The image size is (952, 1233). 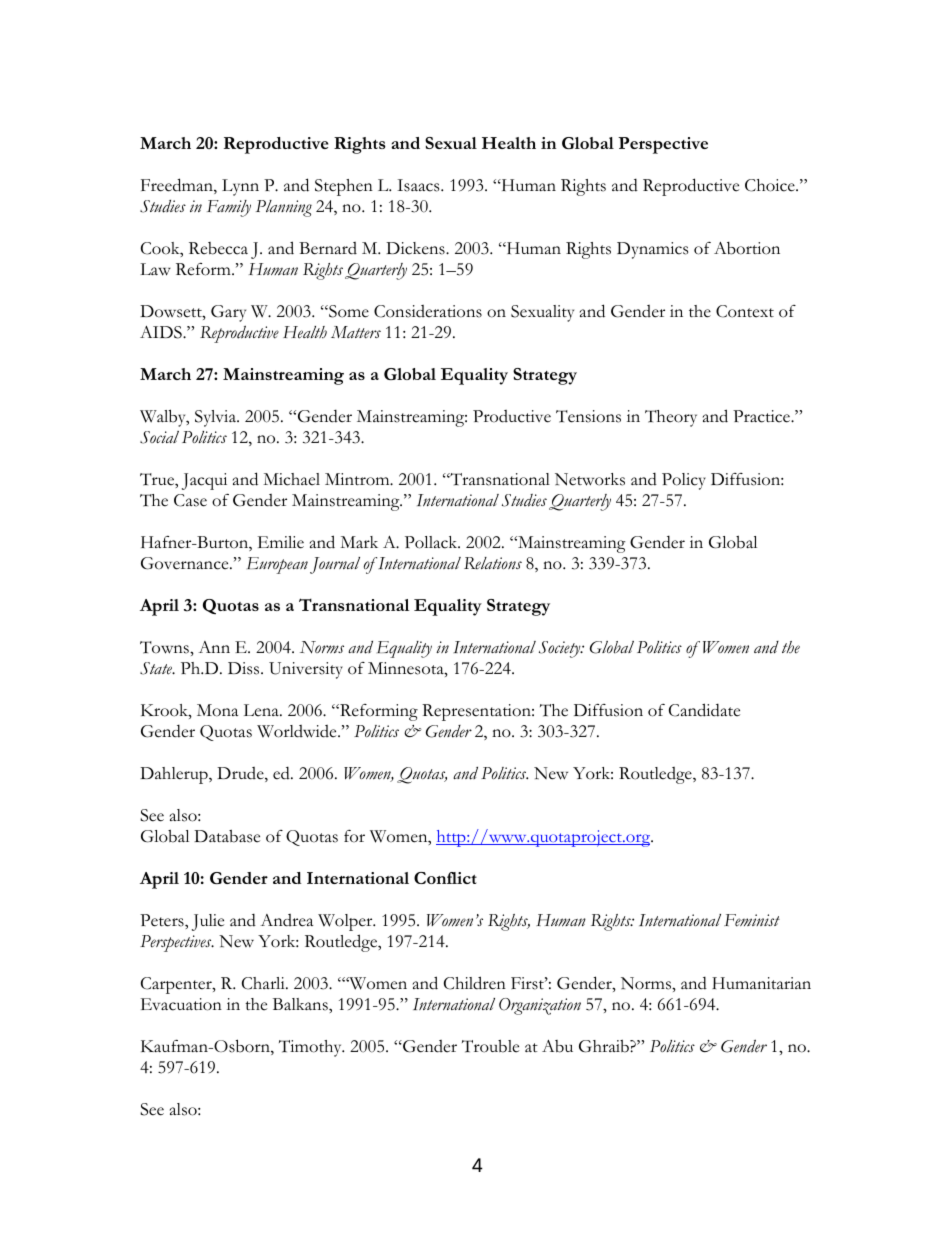 I want to click on Isaacs, so click(x=419, y=185).
